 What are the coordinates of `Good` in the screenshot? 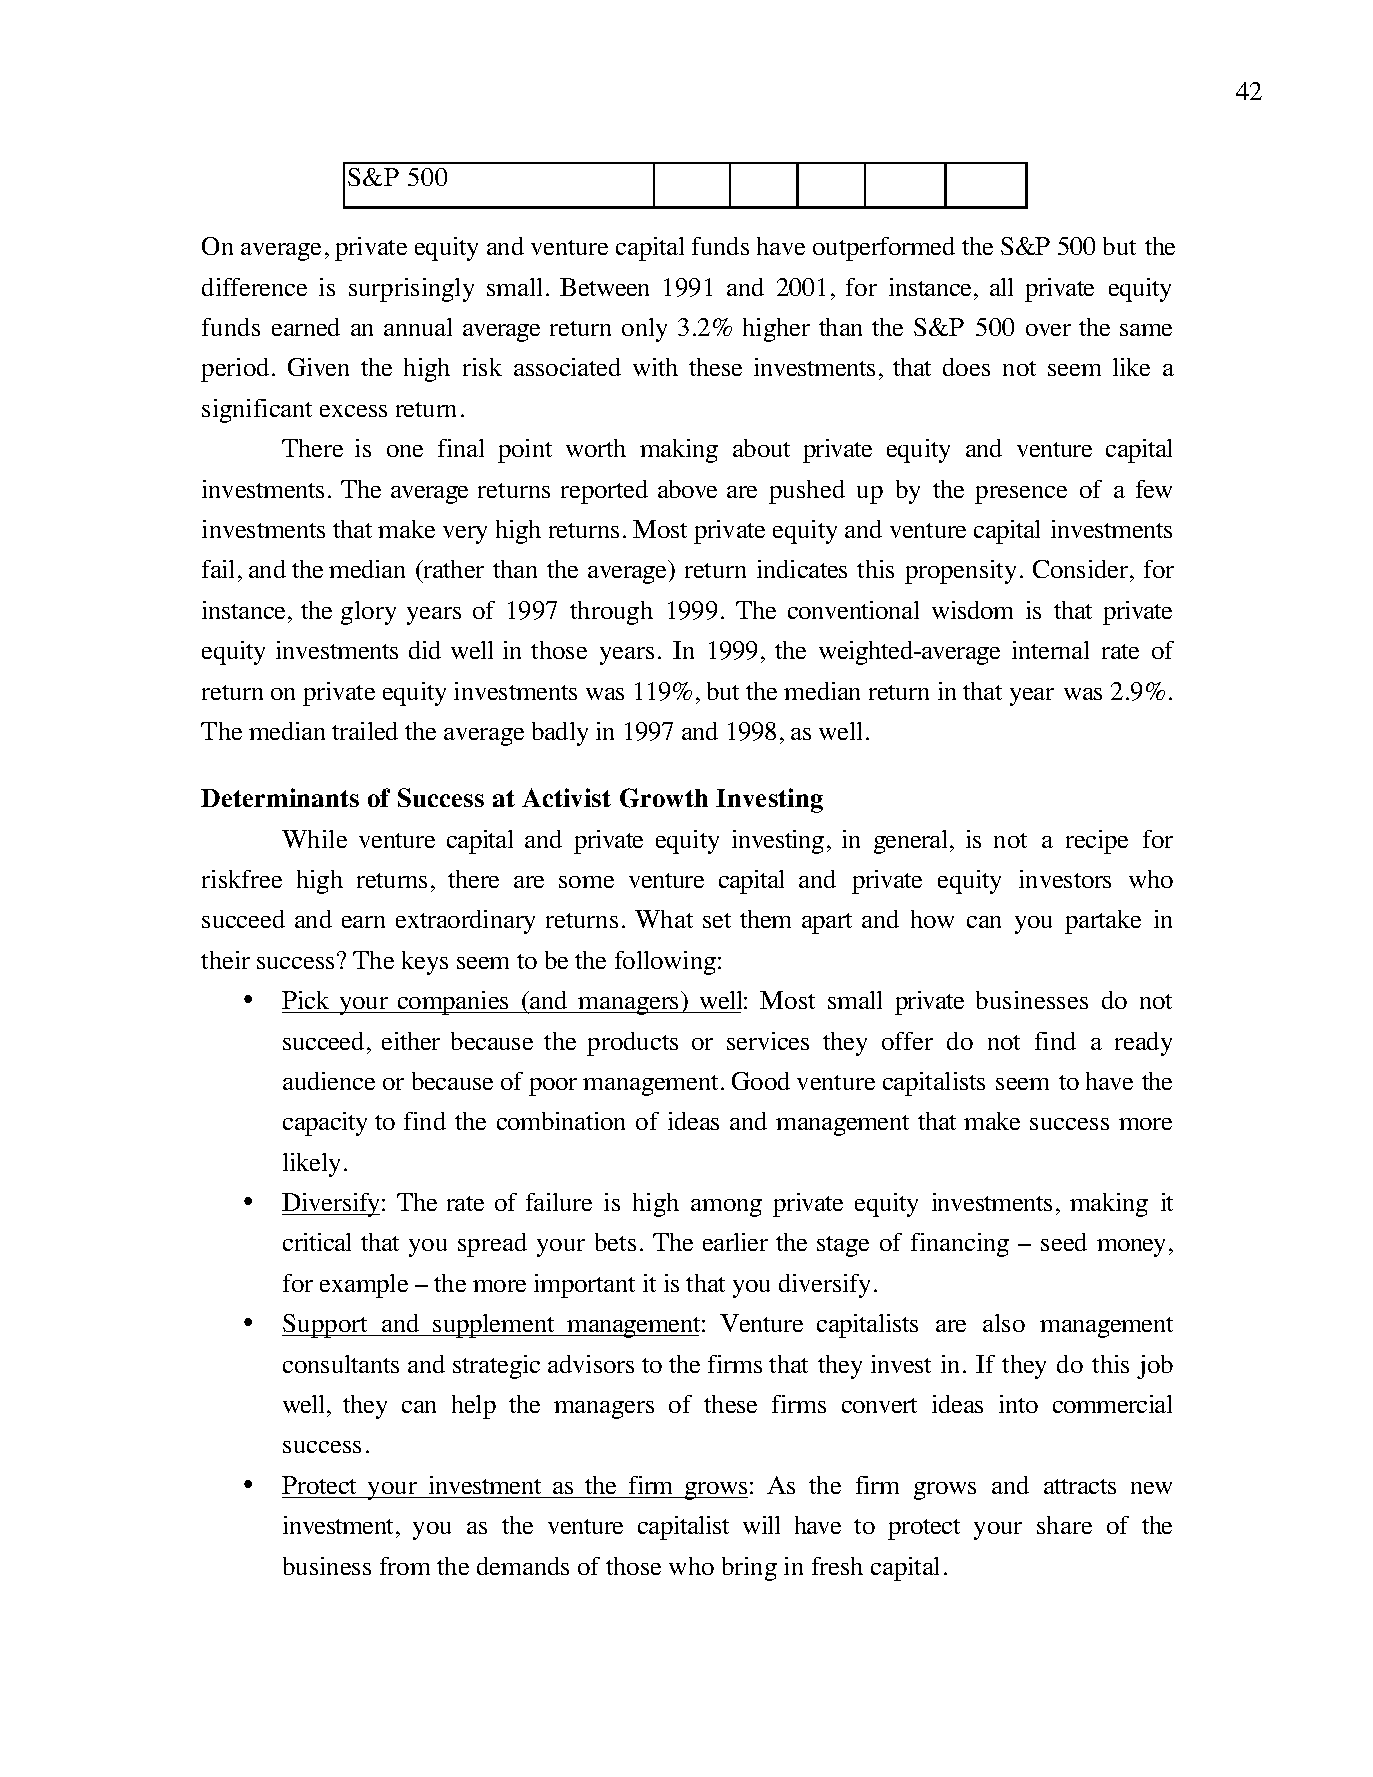 It's located at (761, 1081).
